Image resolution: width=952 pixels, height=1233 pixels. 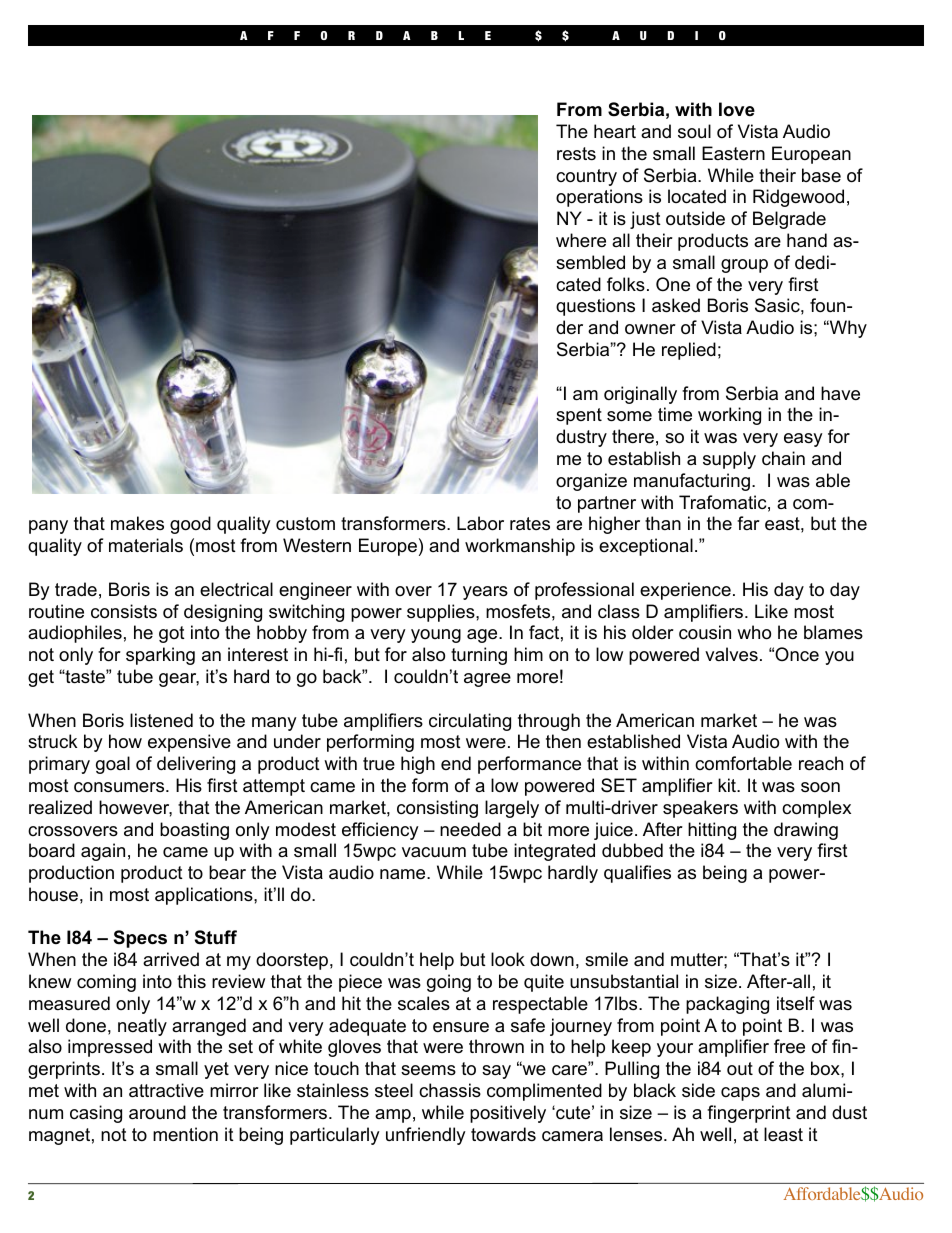 I want to click on rests, so click(x=576, y=154).
